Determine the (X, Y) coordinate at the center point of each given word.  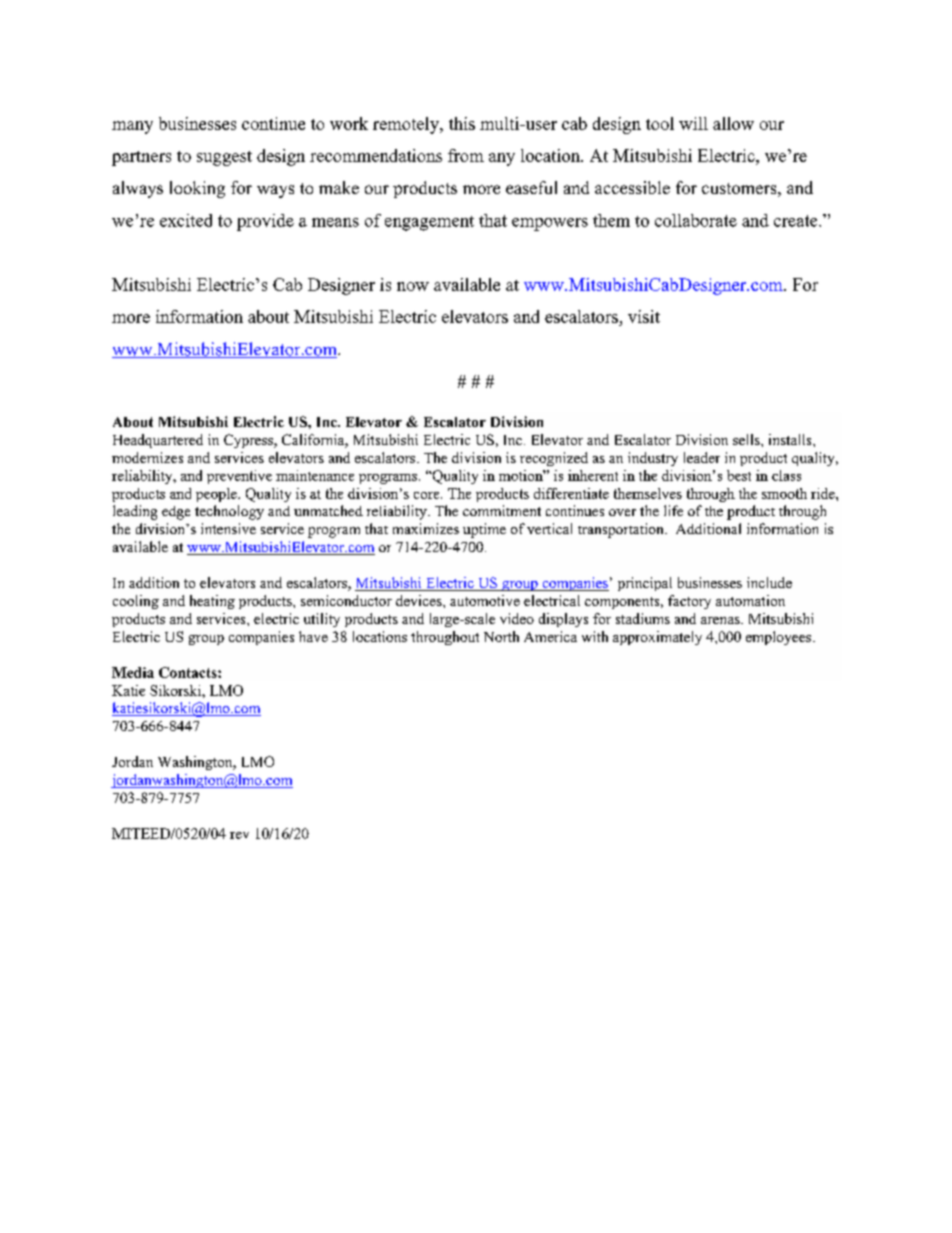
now (413, 286)
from (466, 155)
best (739, 475)
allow (733, 123)
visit (644, 316)
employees (780, 638)
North (501, 636)
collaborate (696, 220)
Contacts (189, 672)
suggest (224, 158)
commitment (502, 510)
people (217, 495)
